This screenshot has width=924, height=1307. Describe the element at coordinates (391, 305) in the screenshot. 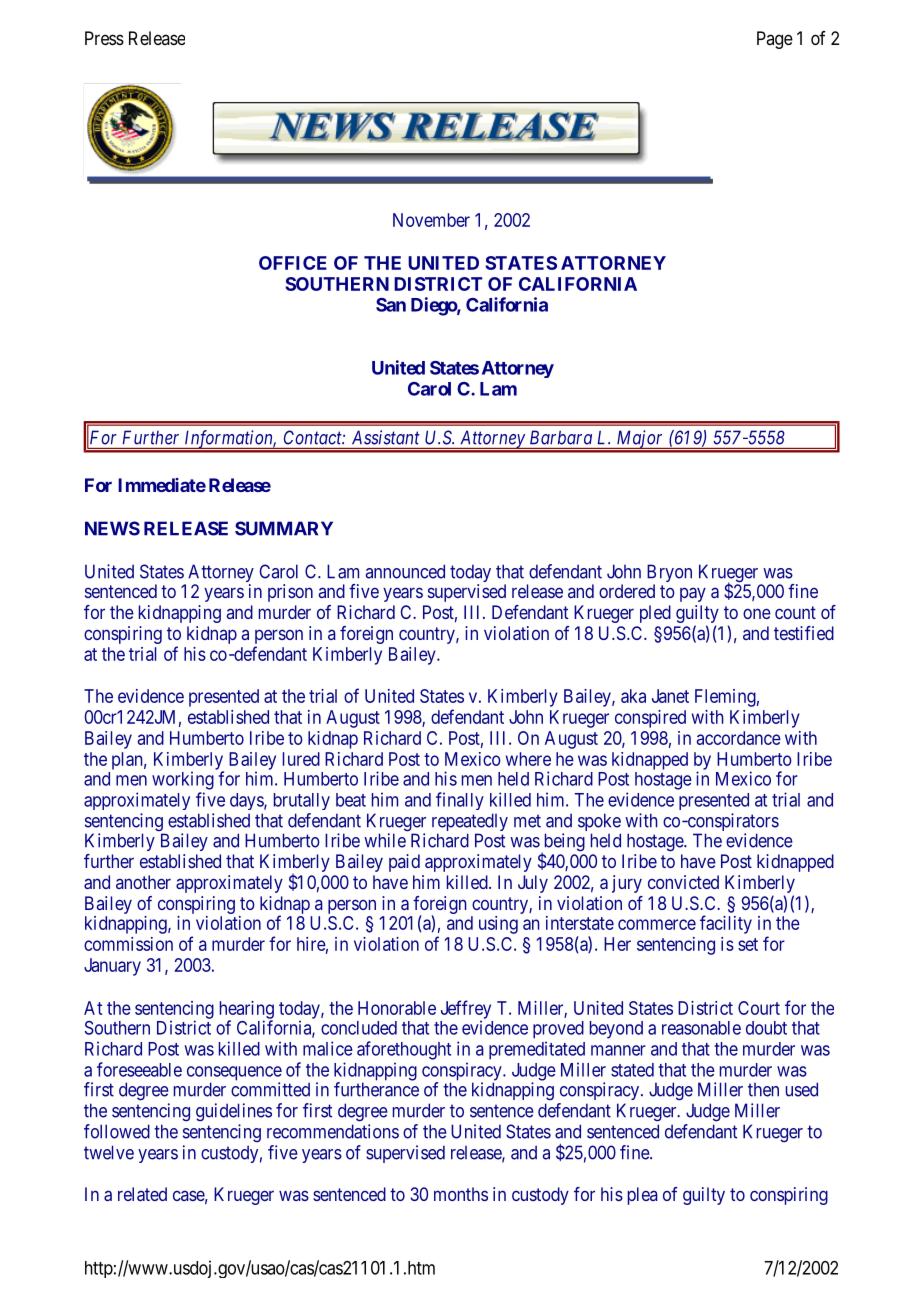

I see `San` at that location.
